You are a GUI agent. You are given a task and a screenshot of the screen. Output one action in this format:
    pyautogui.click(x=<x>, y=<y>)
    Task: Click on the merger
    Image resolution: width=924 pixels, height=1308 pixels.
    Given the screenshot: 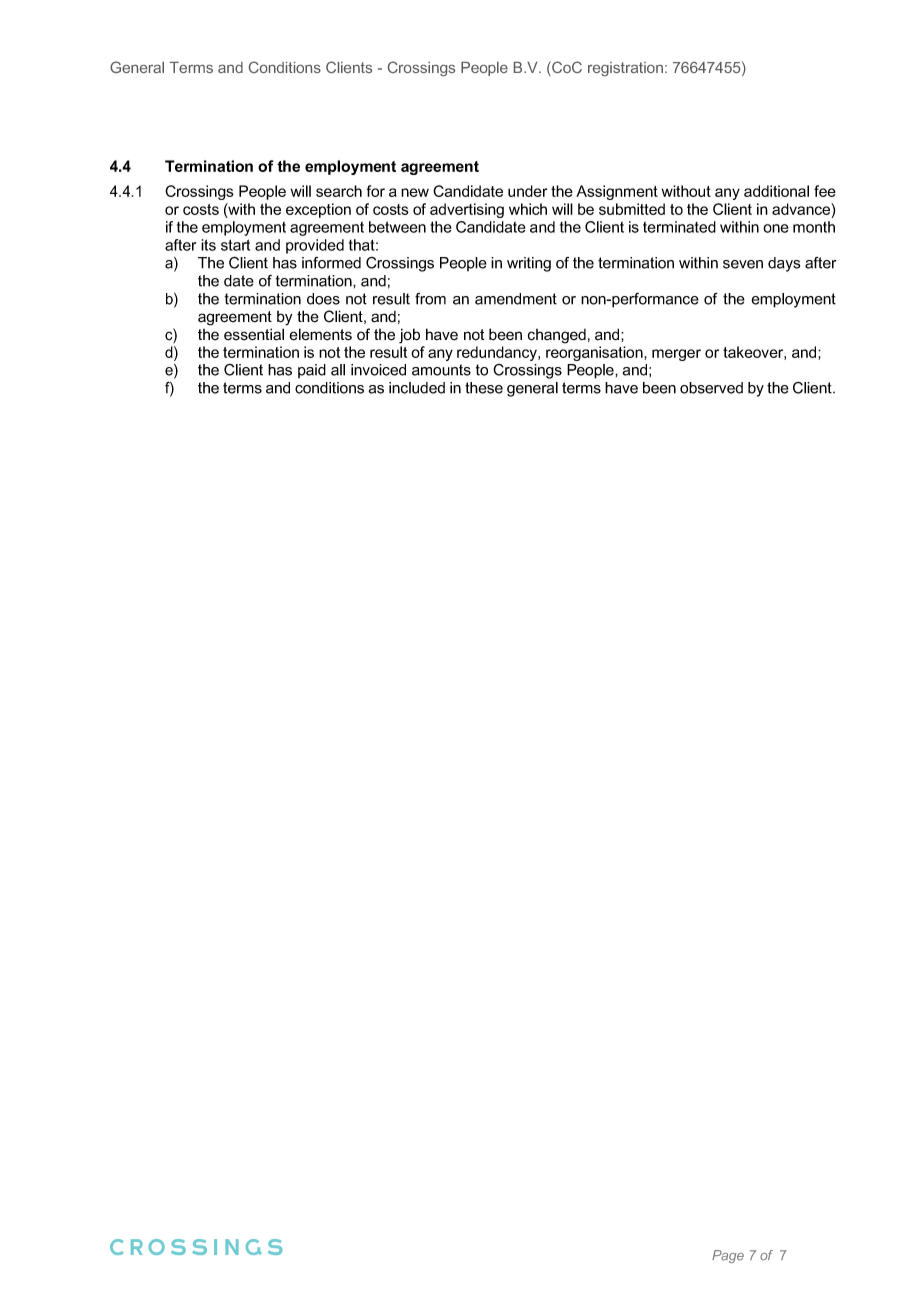 What is the action you would take?
    pyautogui.click(x=676, y=355)
